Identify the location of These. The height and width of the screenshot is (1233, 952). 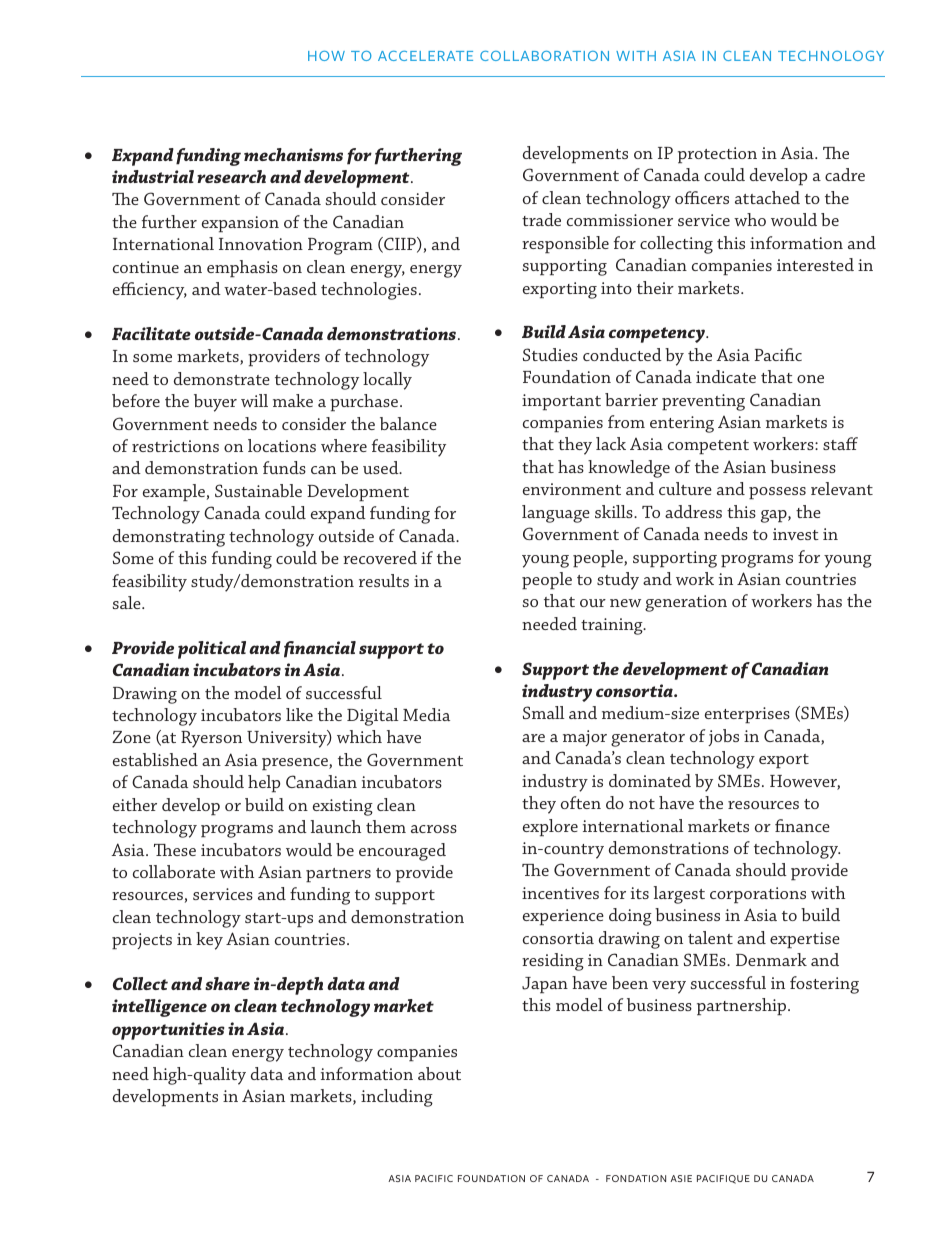
(175, 850).
